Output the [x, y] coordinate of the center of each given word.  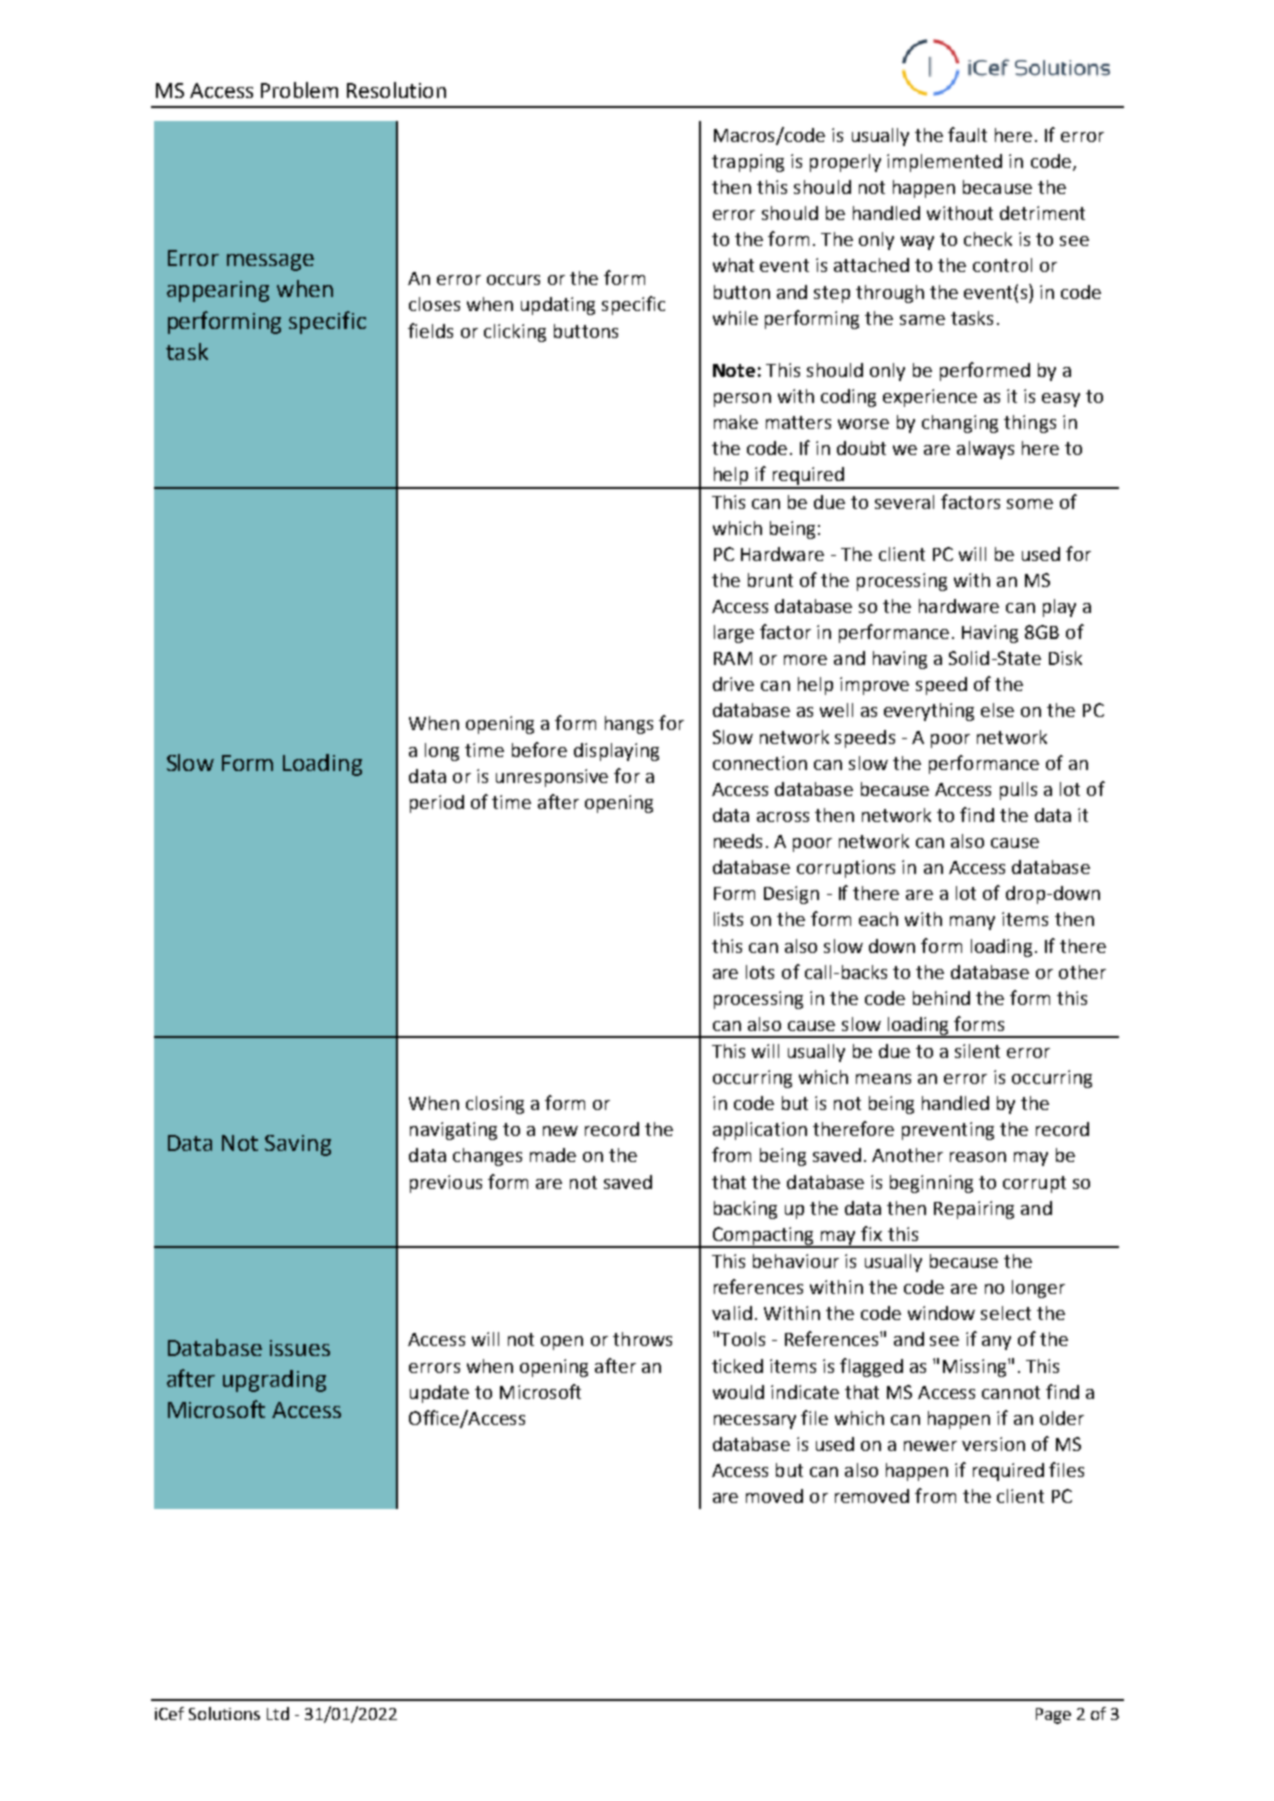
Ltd [278, 1713]
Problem [299, 90]
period [437, 804]
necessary [755, 1422]
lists [728, 919]
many [972, 923]
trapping [748, 163]
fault [967, 134]
